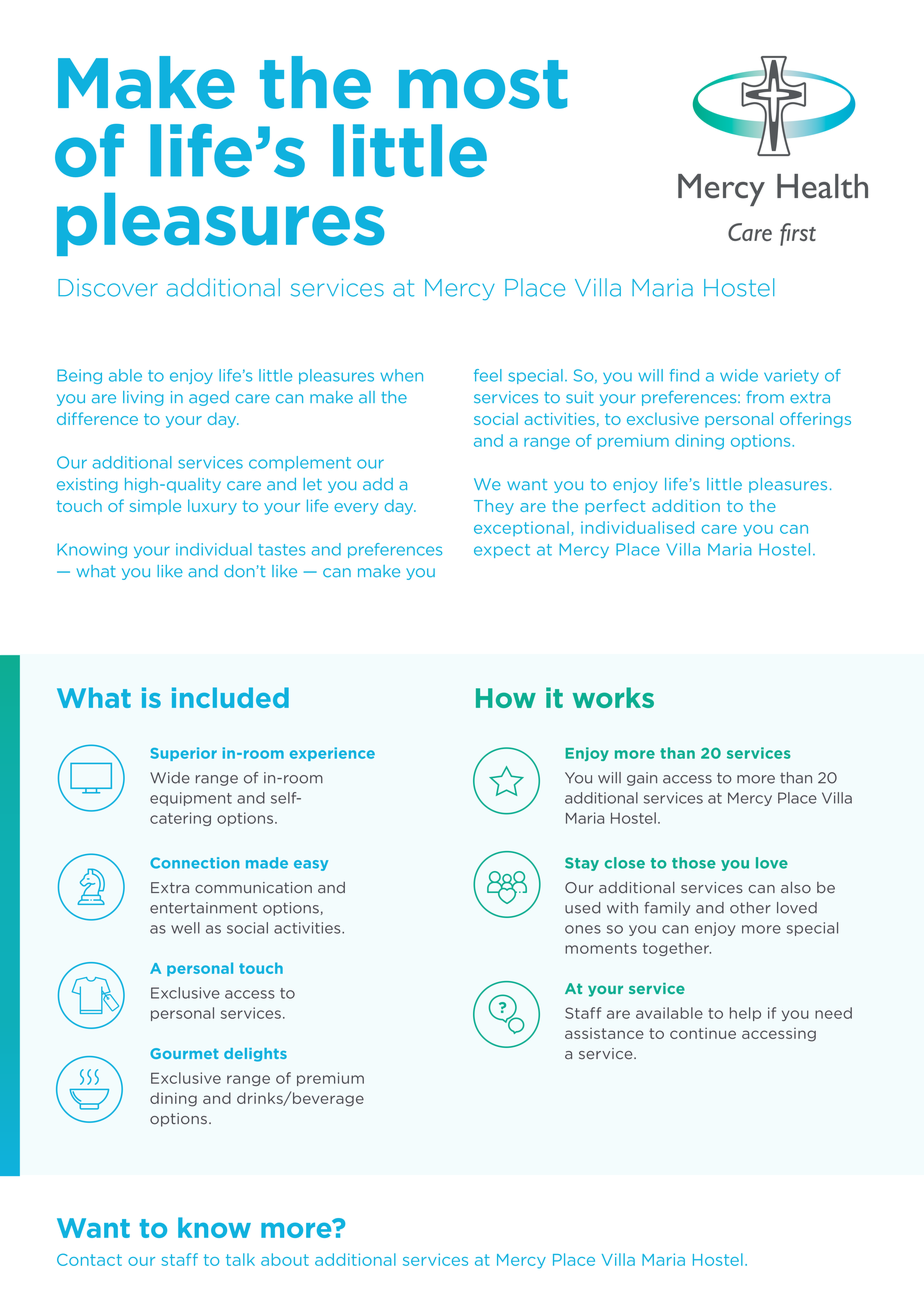 The height and width of the screenshot is (1308, 924). Describe the element at coordinates (240, 1259) in the screenshot. I see `talk` at that location.
